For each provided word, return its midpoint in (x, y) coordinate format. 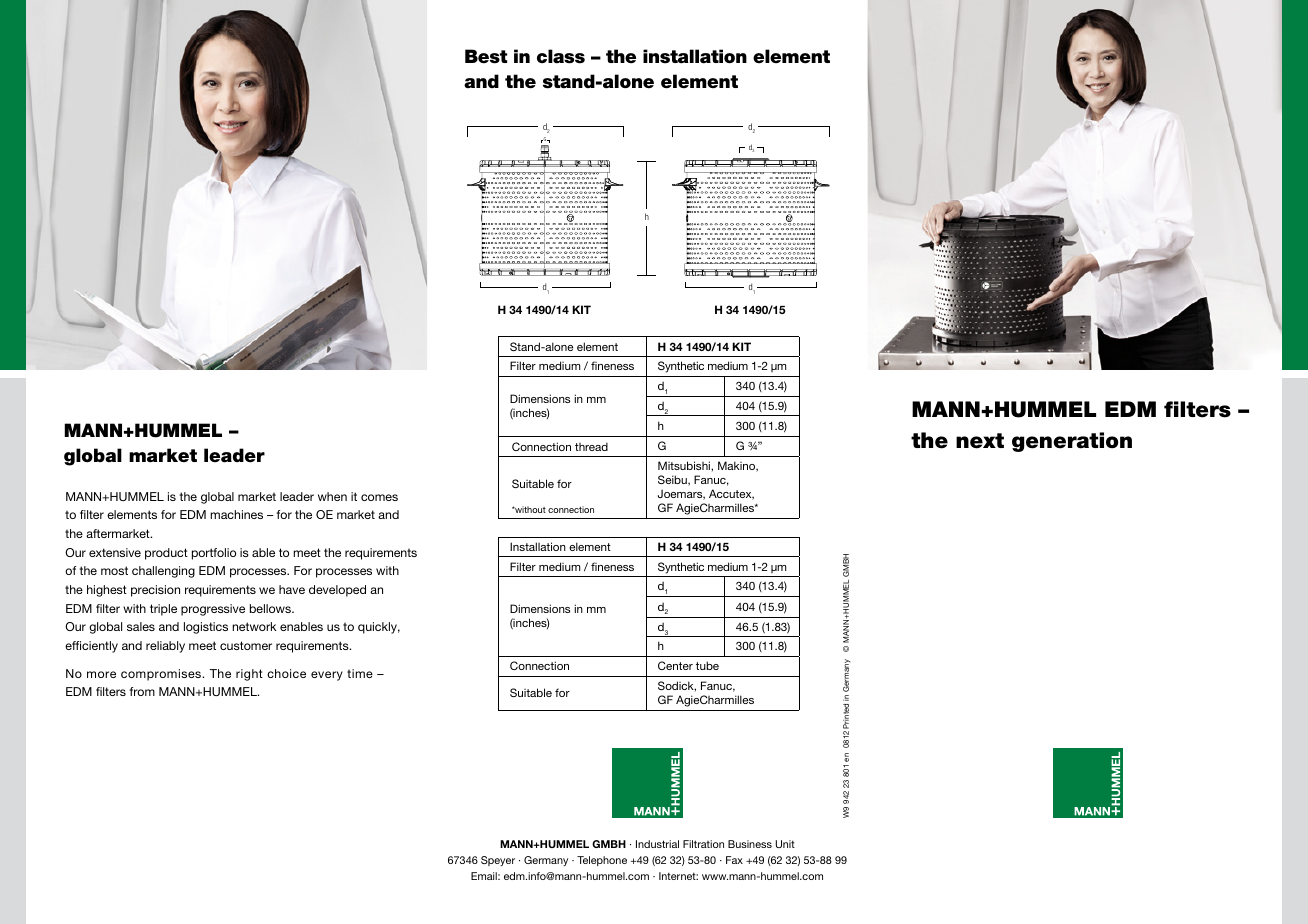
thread (591, 447)
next (980, 441)
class (561, 56)
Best (486, 56)
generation (1072, 442)
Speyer (498, 861)
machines (236, 514)
